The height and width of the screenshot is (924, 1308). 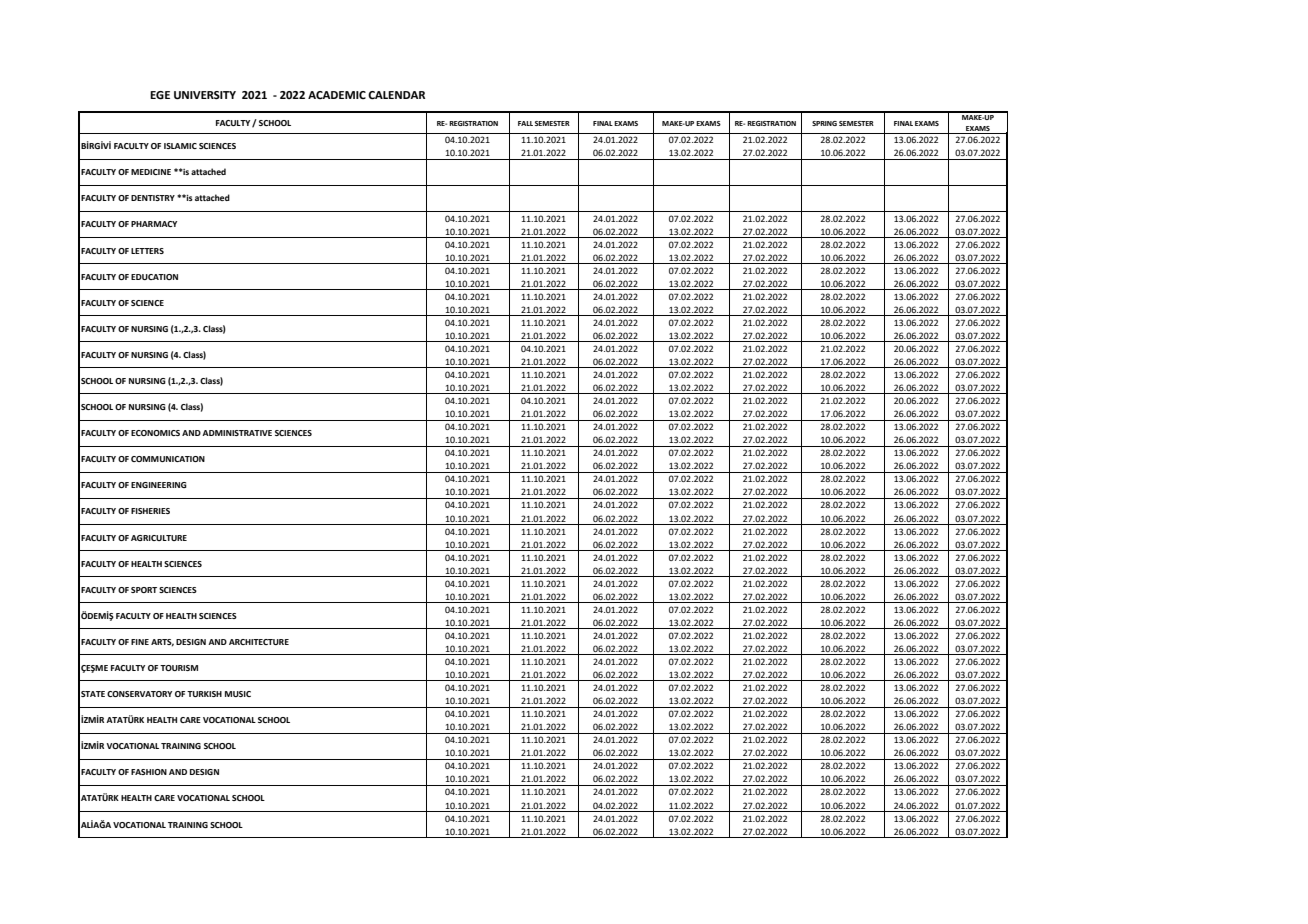 I want to click on TURKISH, so click(x=204, y=694).
